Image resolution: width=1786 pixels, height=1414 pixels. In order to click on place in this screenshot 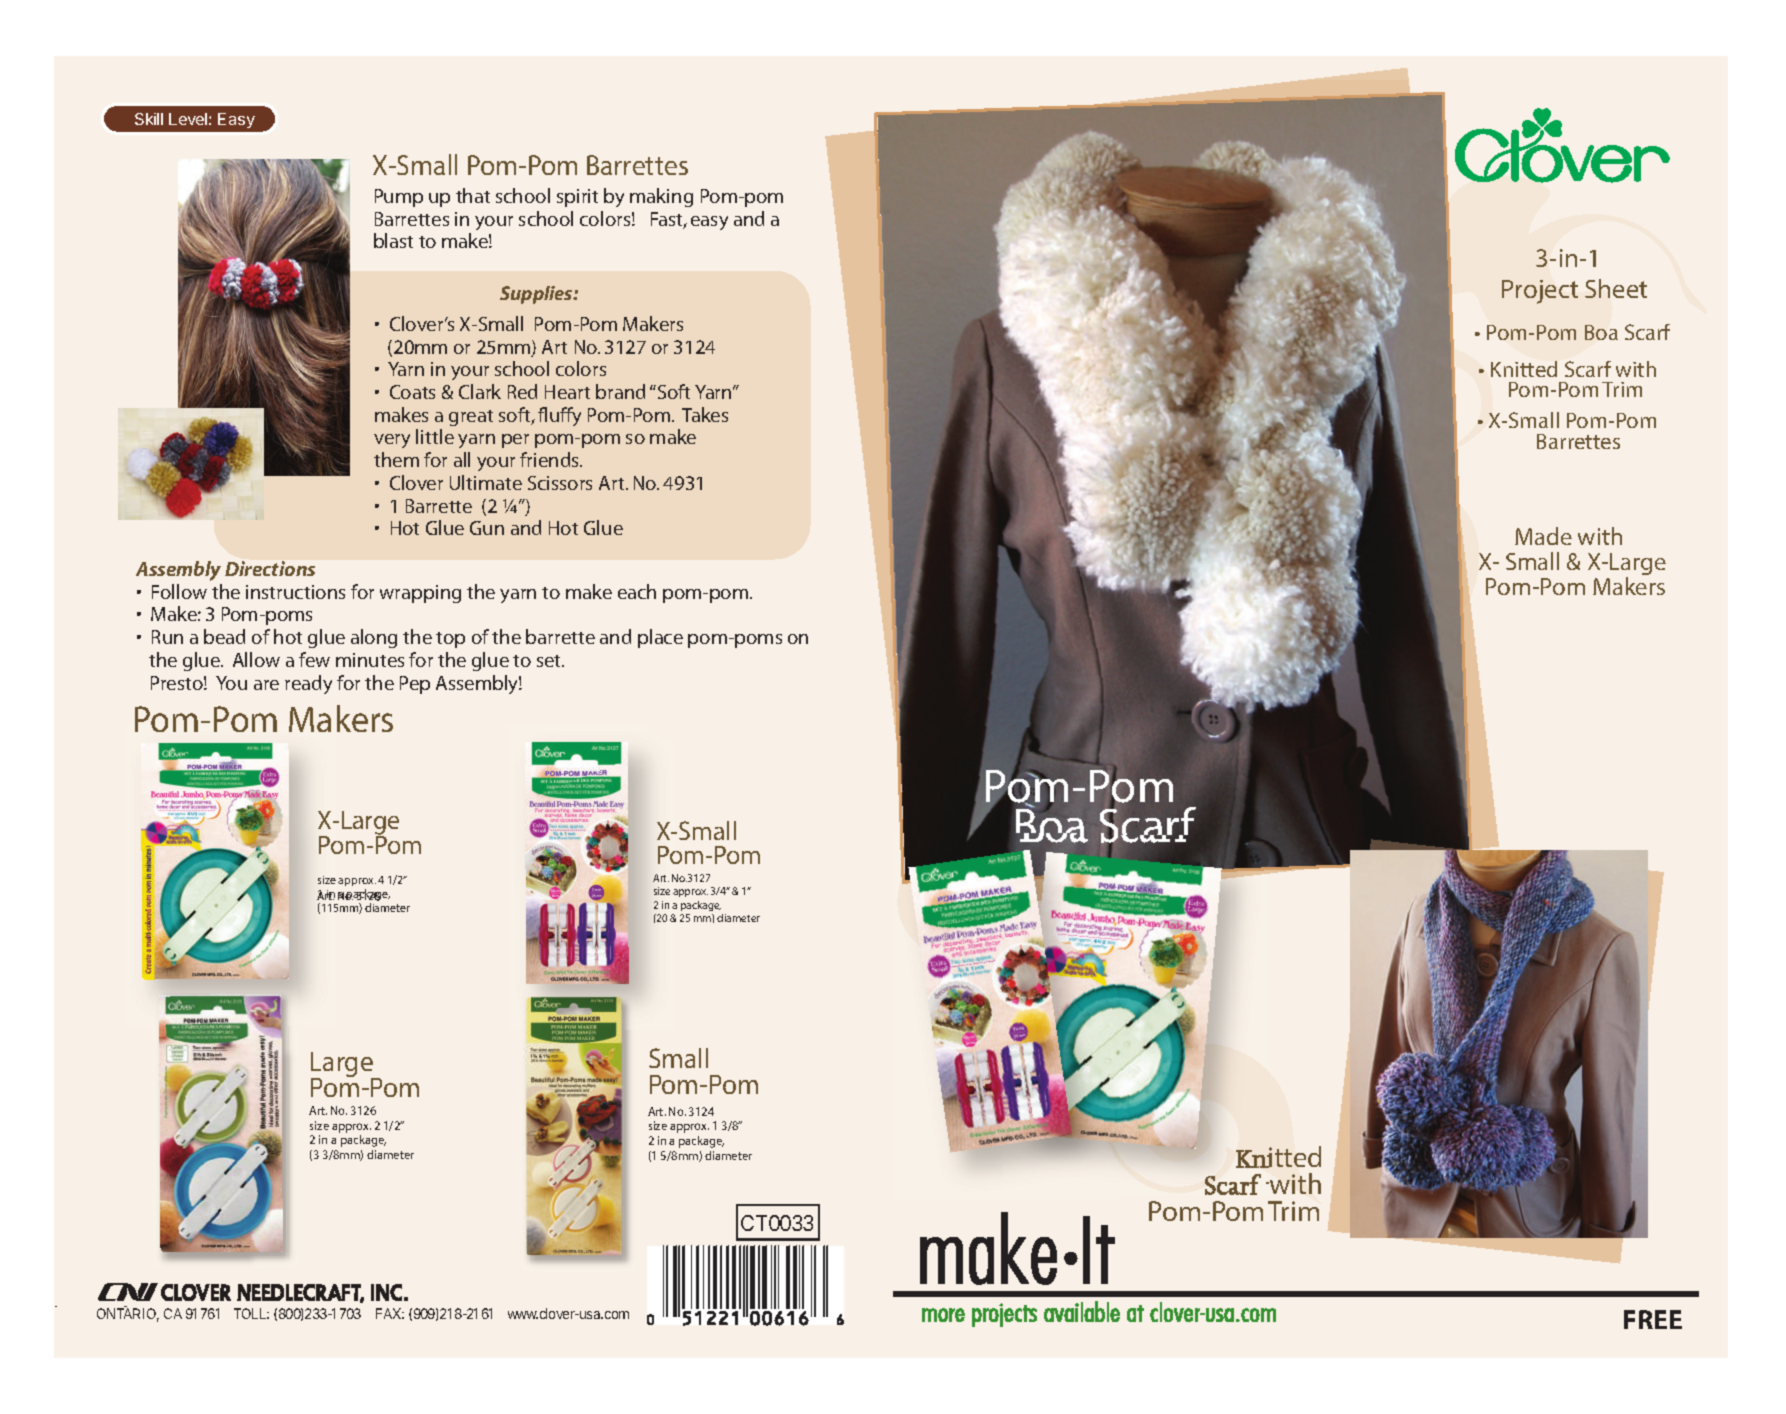, I will do `click(660, 638)`.
